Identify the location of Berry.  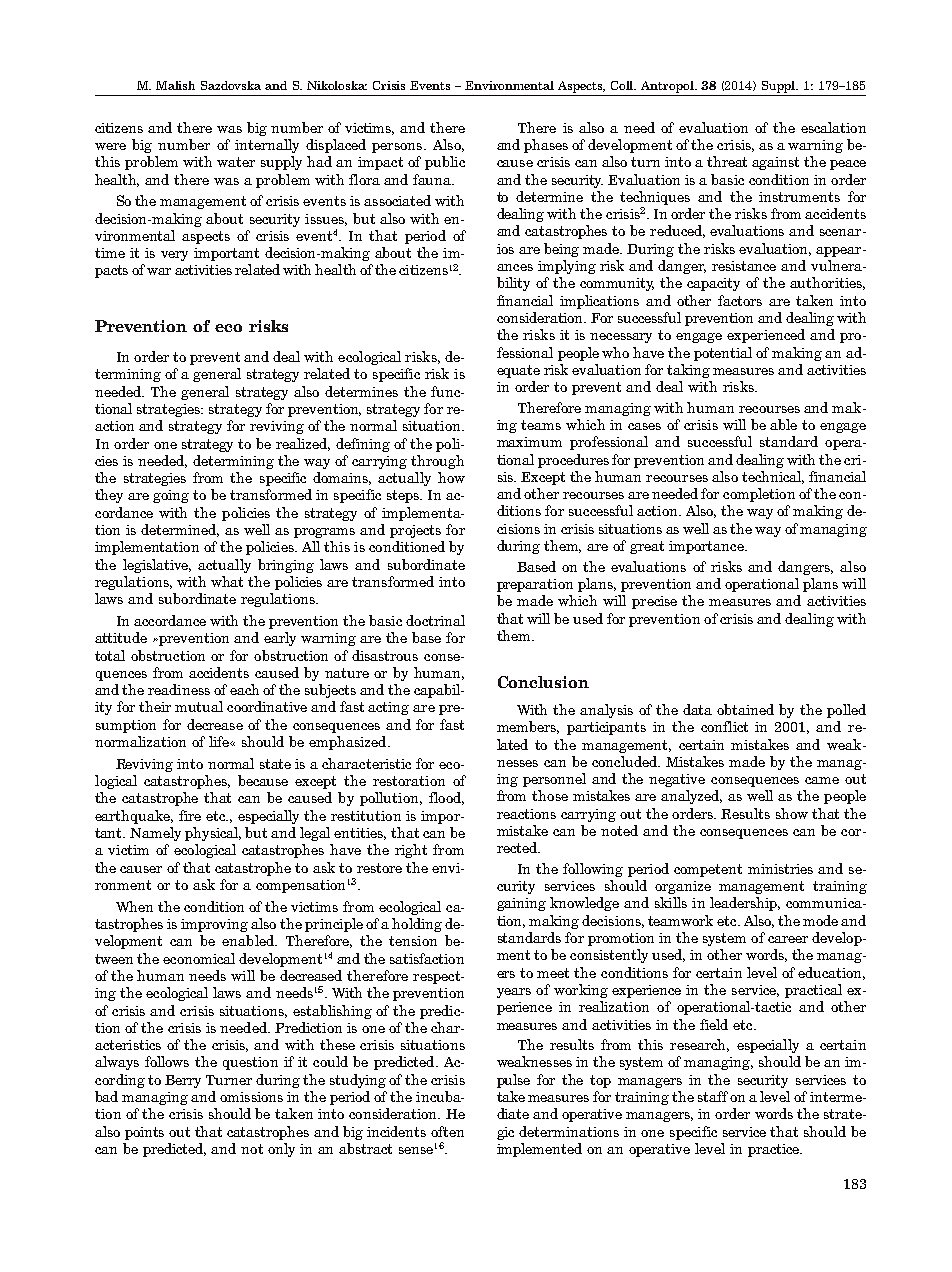
(183, 1081).
